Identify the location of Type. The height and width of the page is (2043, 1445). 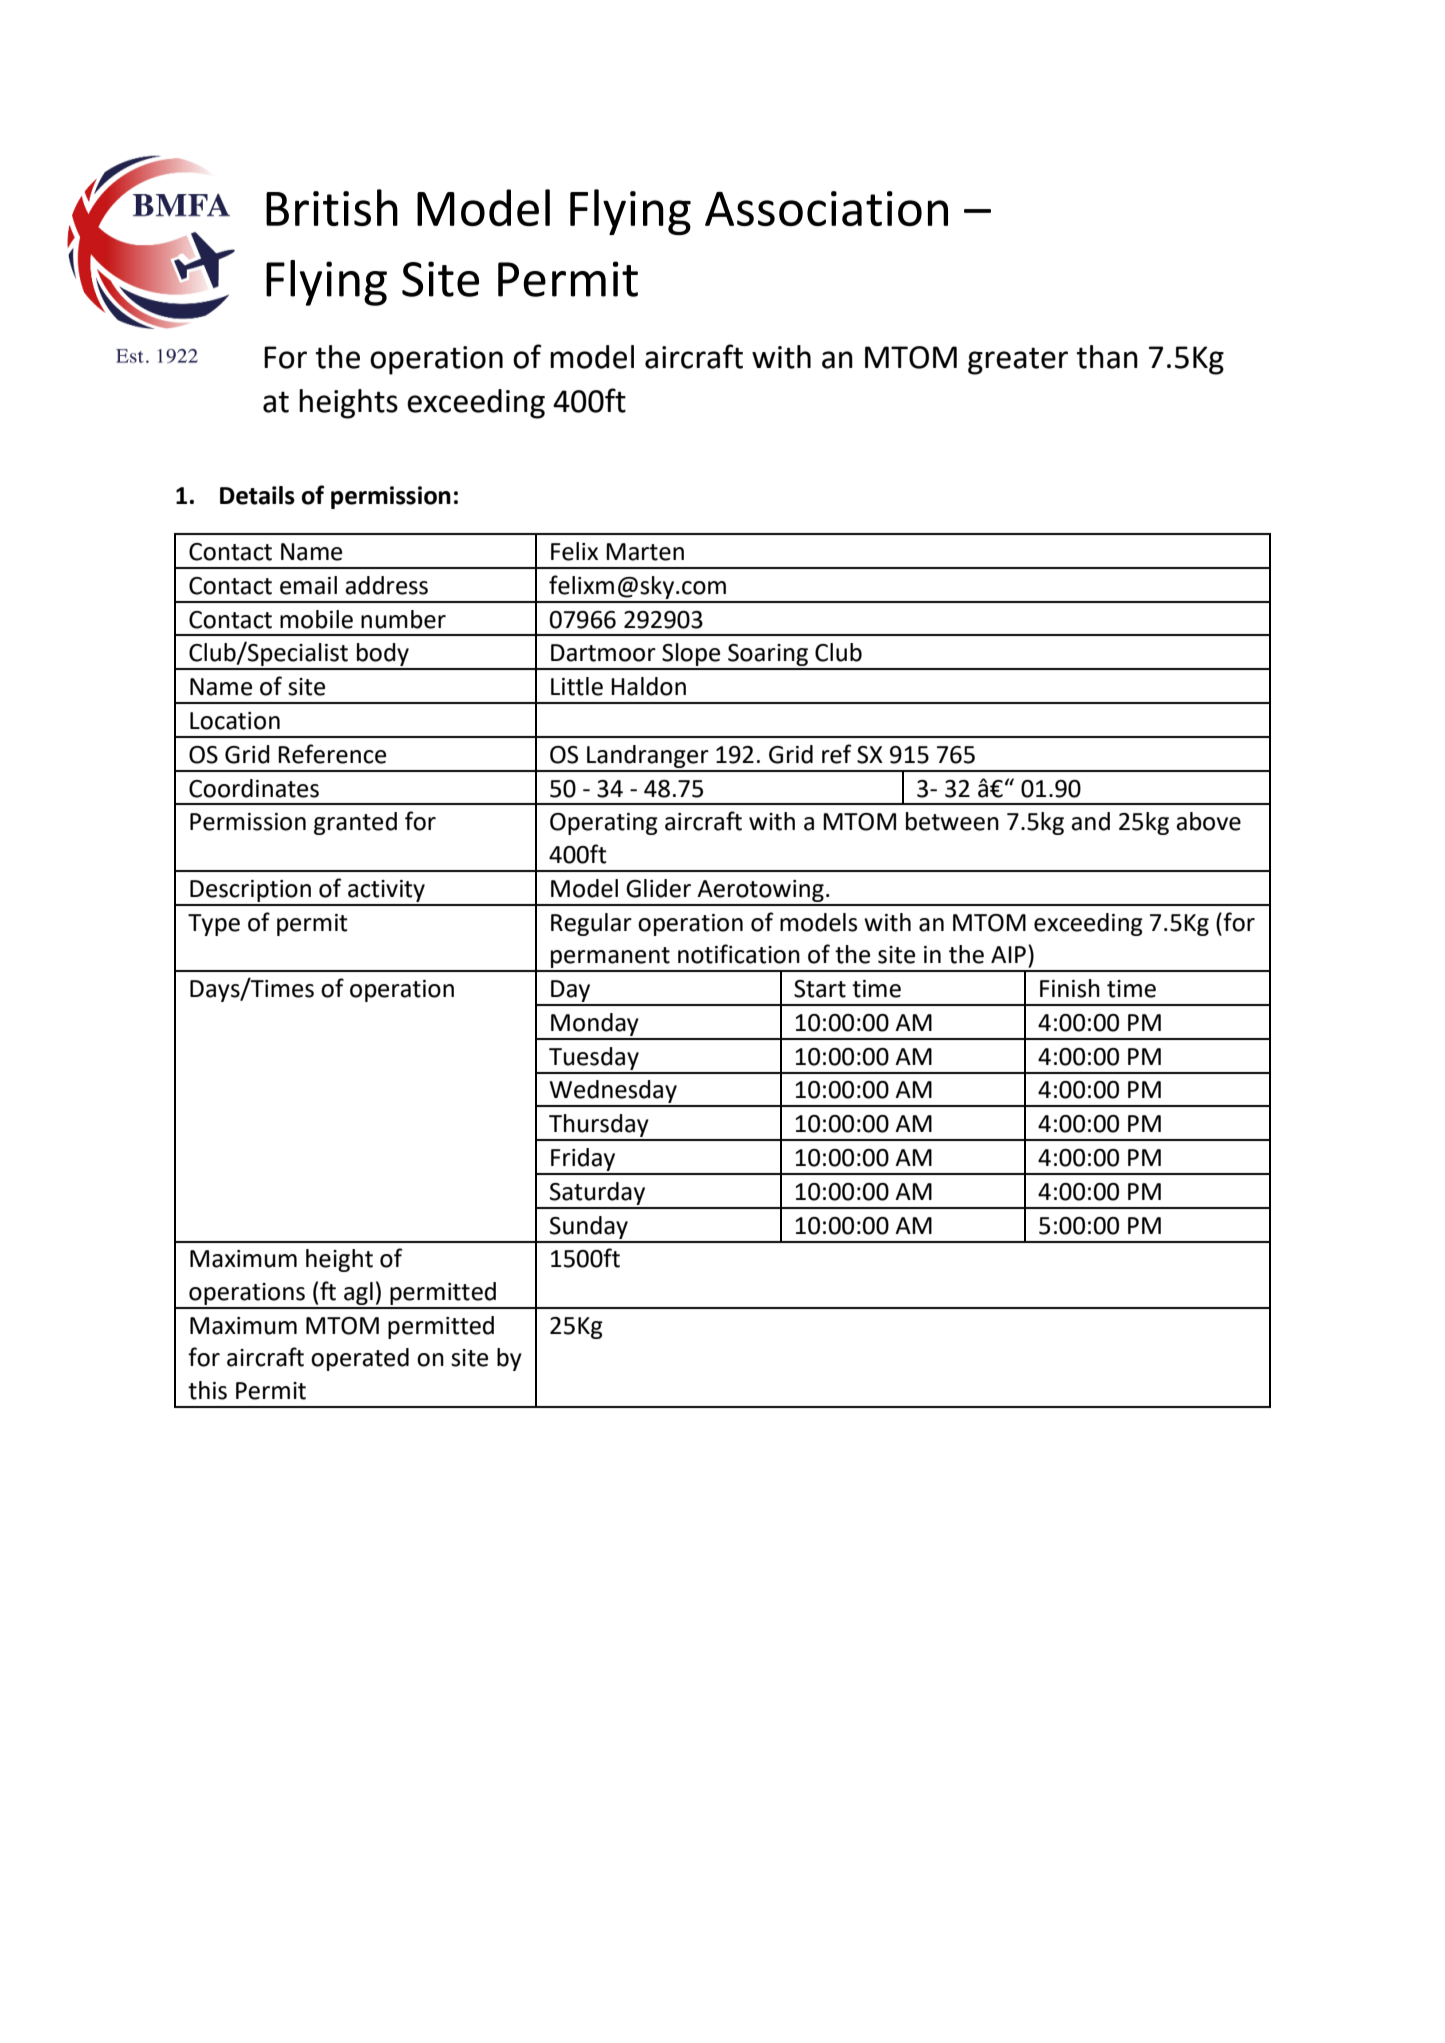
(214, 925).
